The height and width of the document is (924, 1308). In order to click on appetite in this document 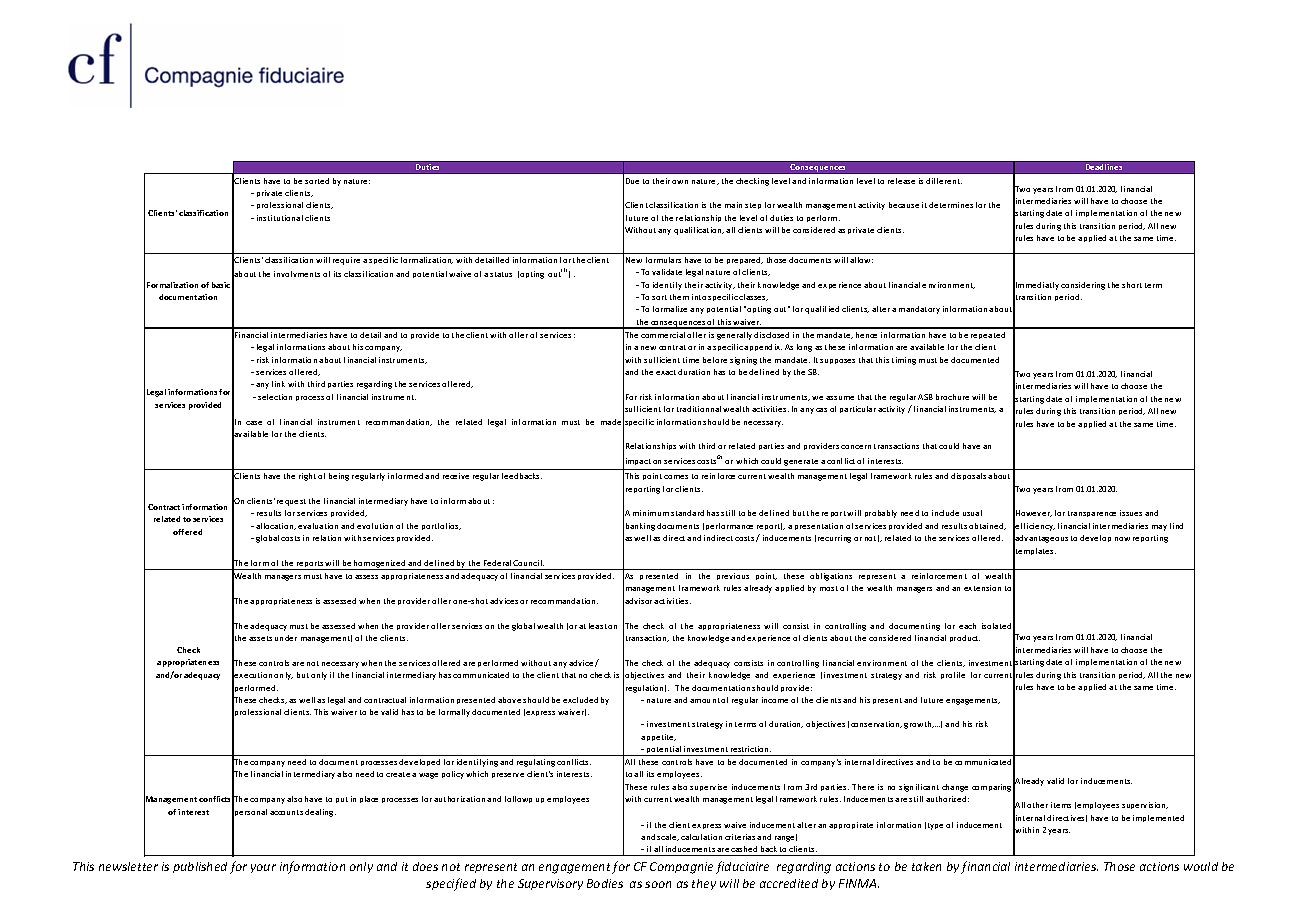, I will do `click(658, 737)`.
